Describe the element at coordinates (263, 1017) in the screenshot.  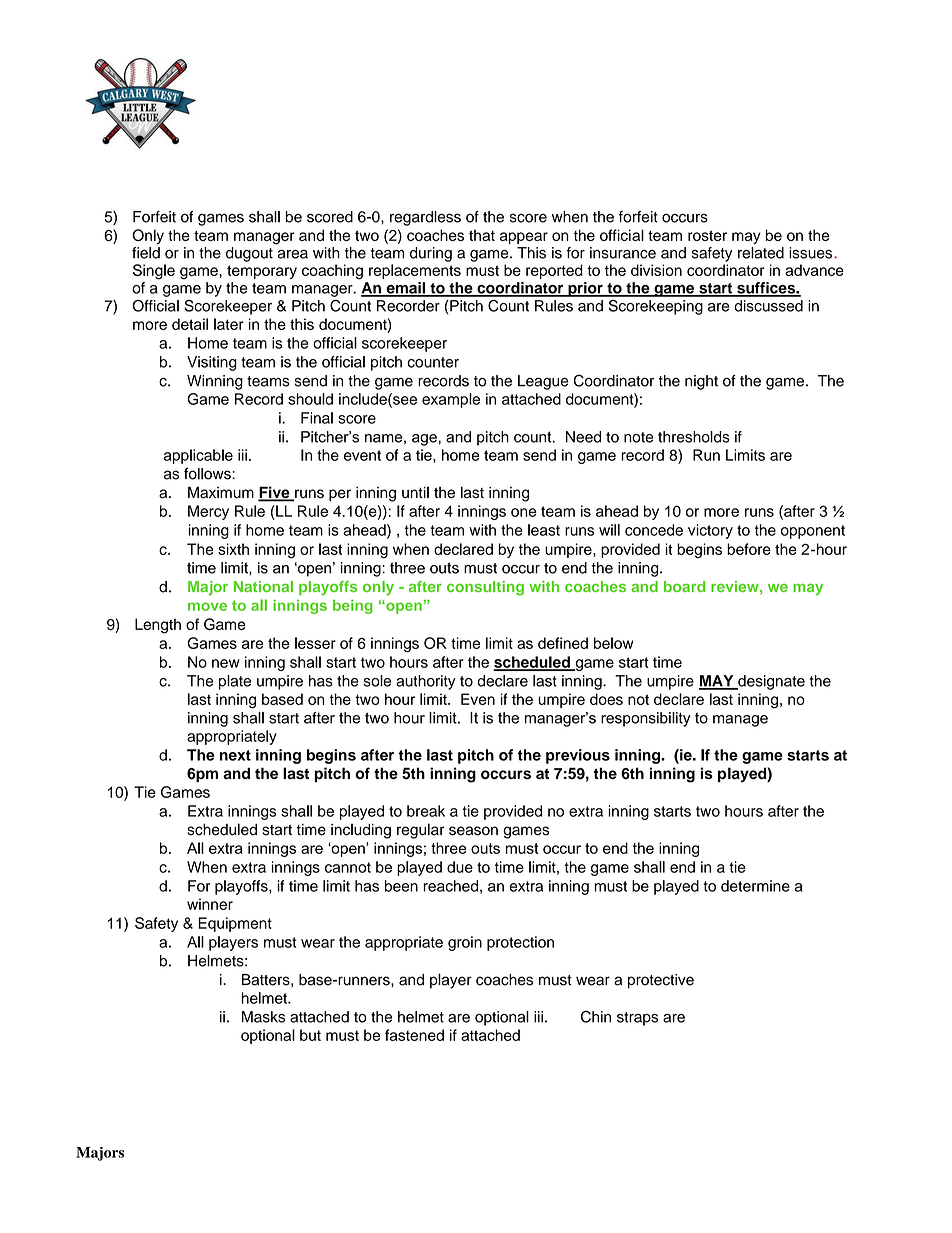
I see `Masks` at that location.
